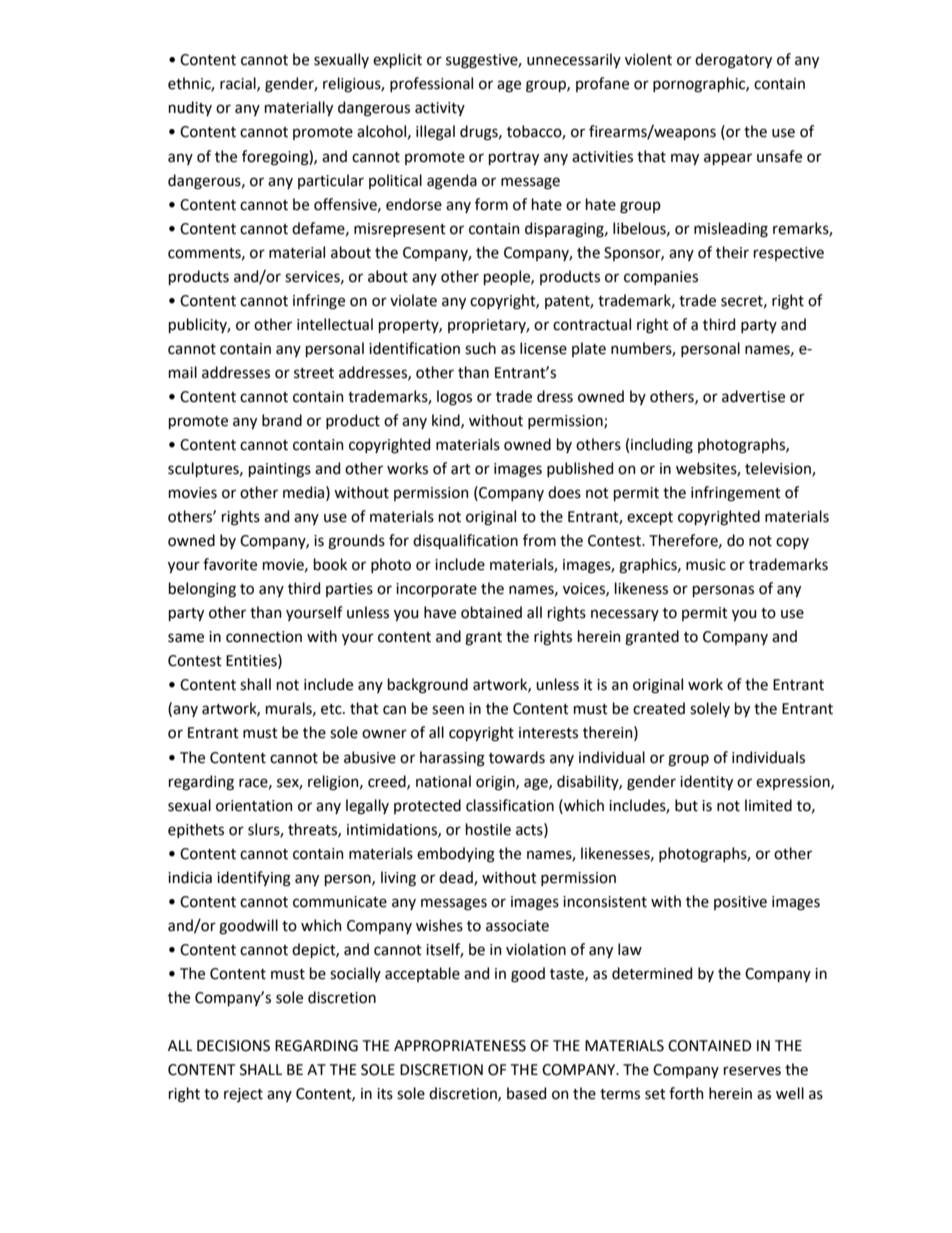 This document has height=1233, width=952. What do you see at coordinates (753, 396) in the document?
I see `advertise` at bounding box center [753, 396].
